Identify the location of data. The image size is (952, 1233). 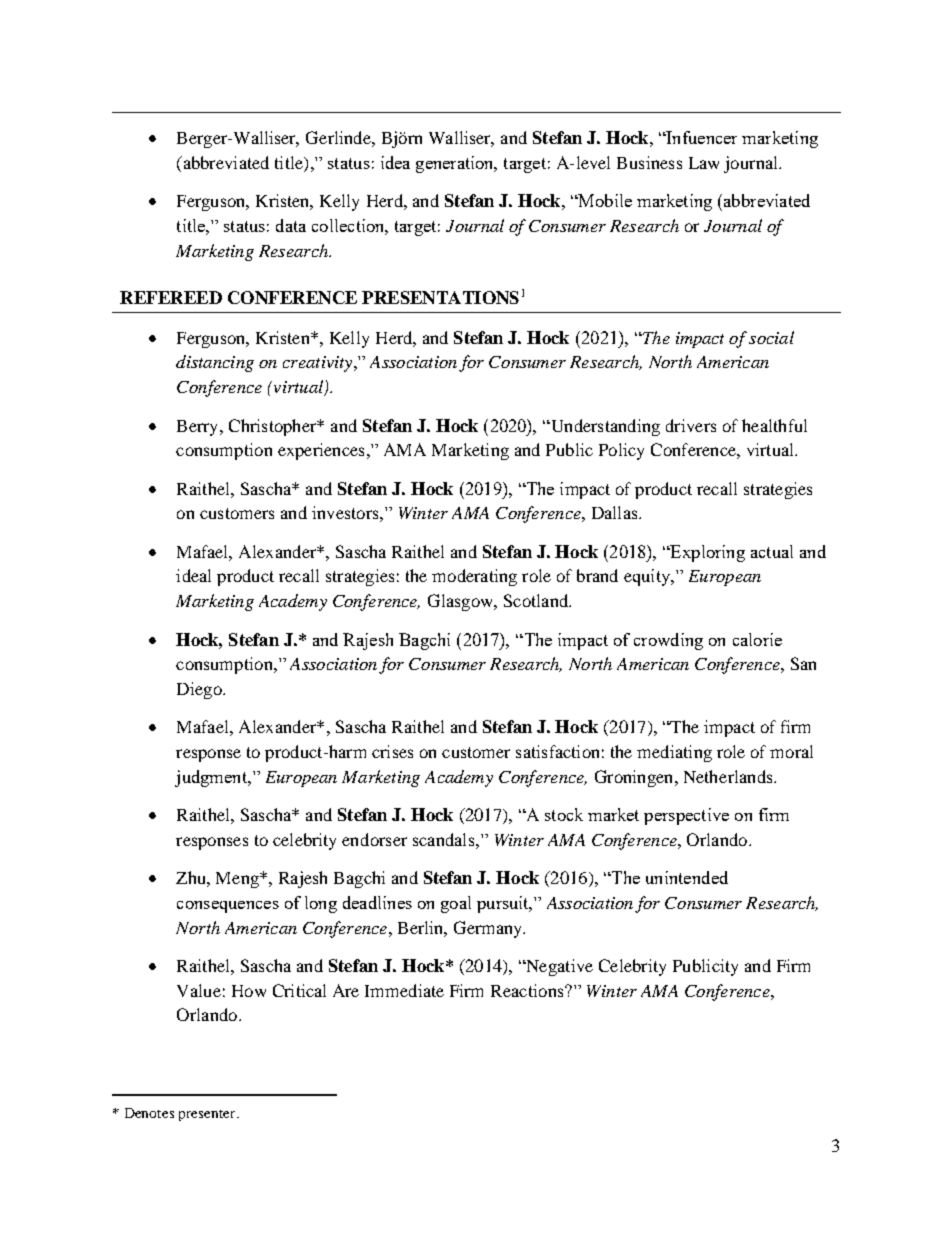
(291, 225).
